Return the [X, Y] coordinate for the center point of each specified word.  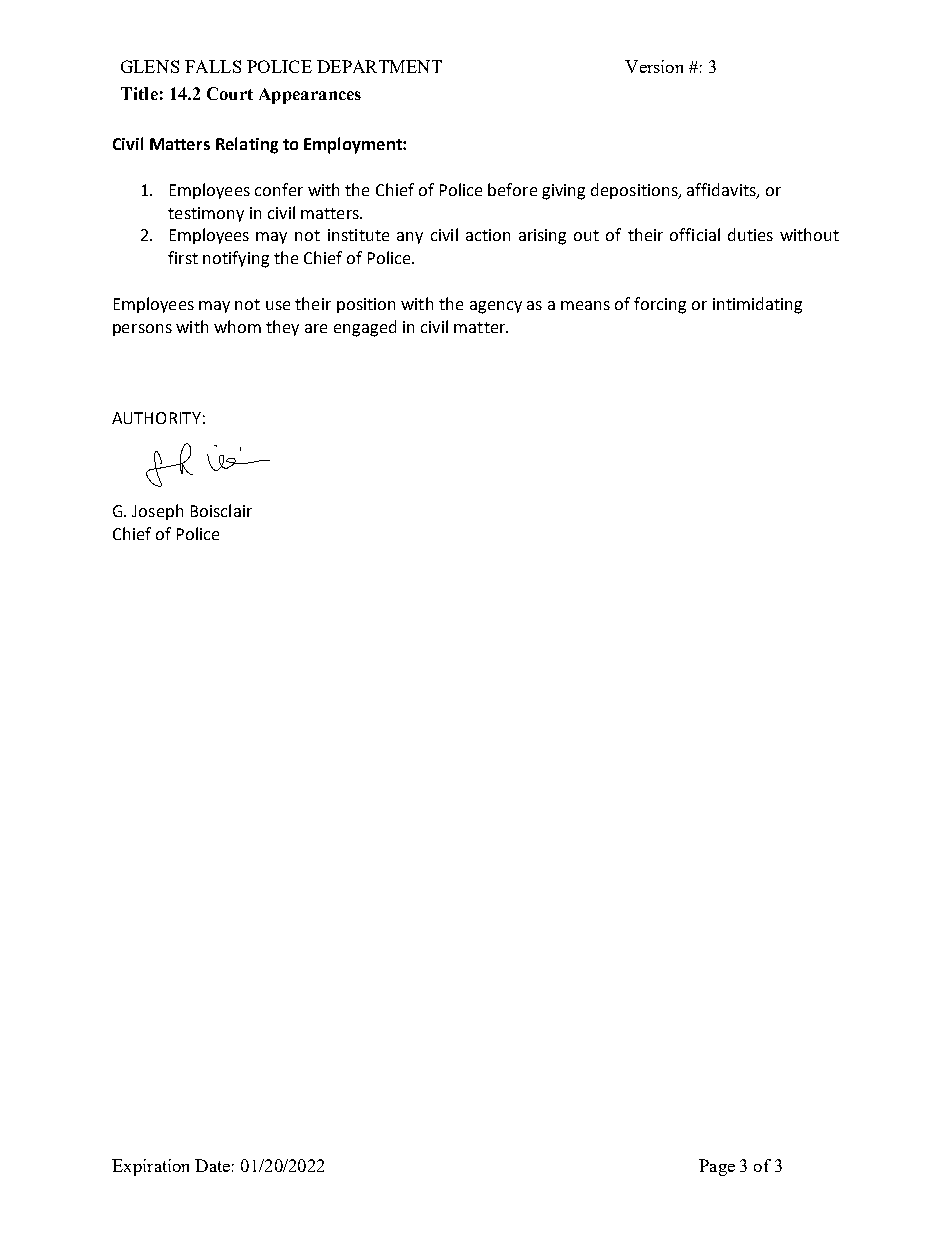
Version [654, 66]
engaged [365, 328]
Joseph [157, 512]
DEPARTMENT [379, 66]
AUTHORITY [156, 418]
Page [717, 1167]
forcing [660, 305]
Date [212, 1165]
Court [230, 93]
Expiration [150, 1167]
